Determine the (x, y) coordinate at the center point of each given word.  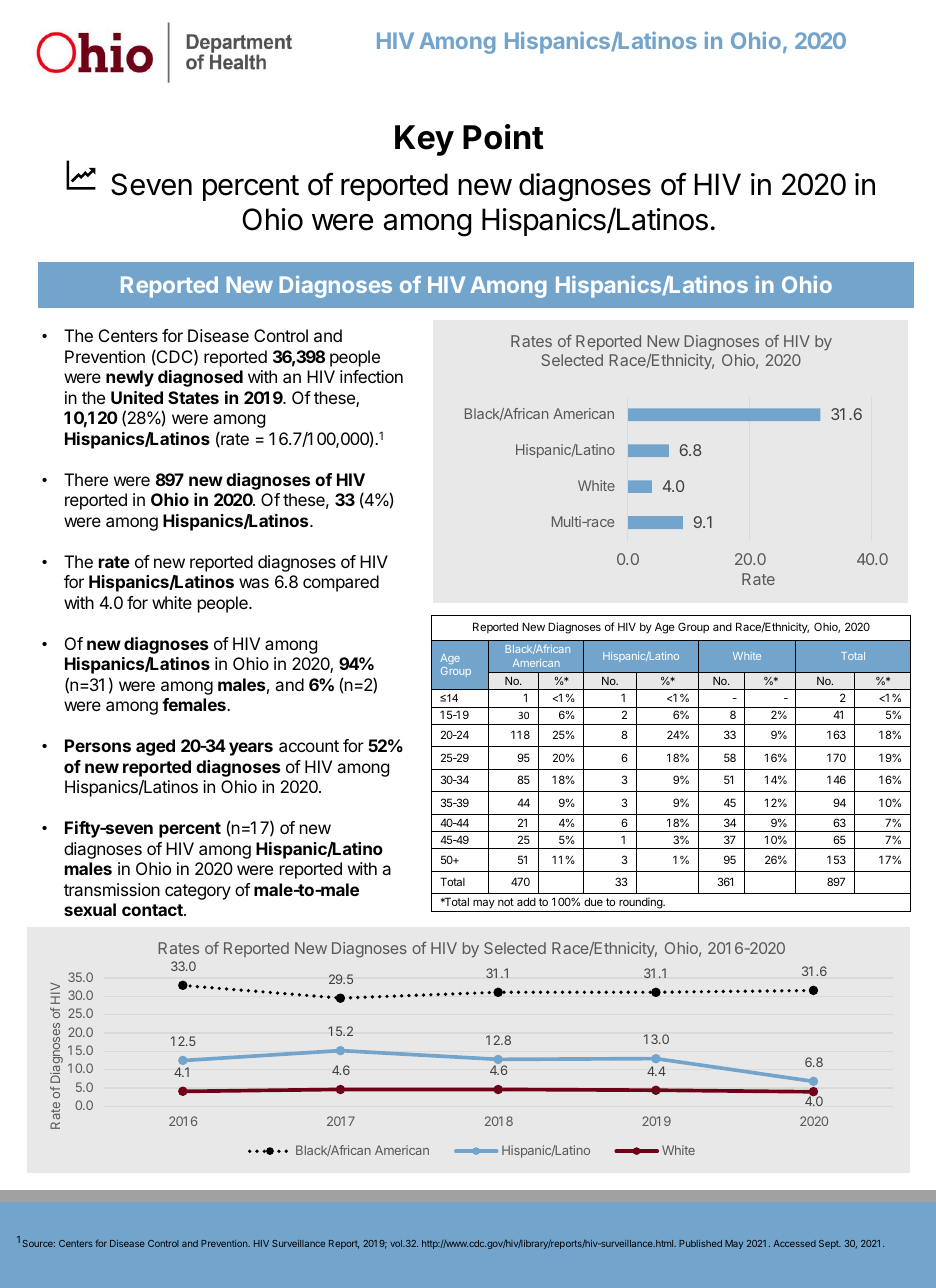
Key (424, 140)
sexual (90, 909)
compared (341, 583)
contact (153, 910)
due (593, 901)
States (193, 397)
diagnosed (200, 378)
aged (155, 747)
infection (371, 376)
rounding (642, 903)
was (254, 583)
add (526, 901)
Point (503, 137)
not (506, 902)
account (309, 746)
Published (700, 1243)
